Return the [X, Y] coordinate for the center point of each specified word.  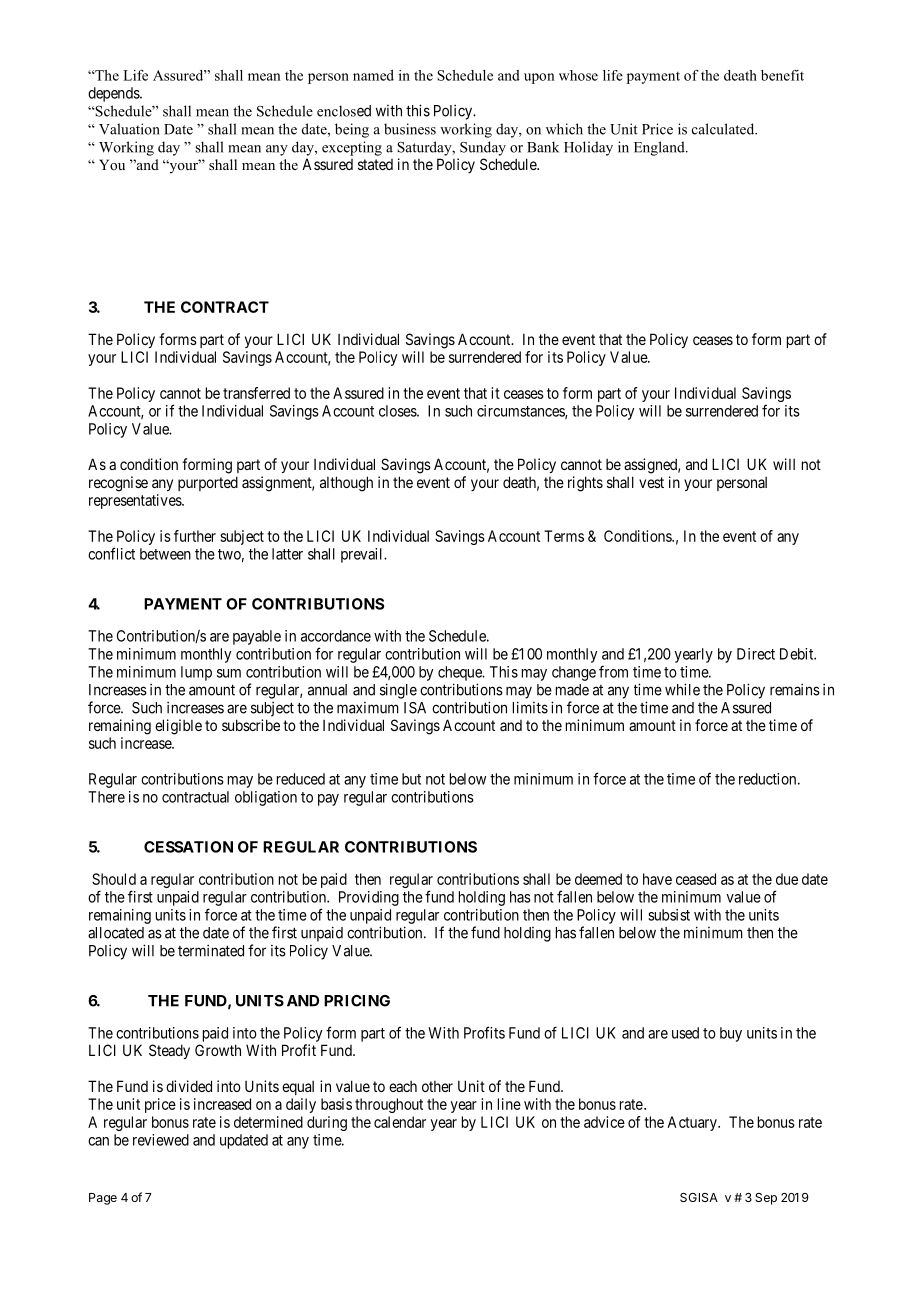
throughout [389, 1105]
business [410, 129]
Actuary [693, 1123]
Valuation [129, 129]
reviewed [161, 1140]
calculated [724, 129]
